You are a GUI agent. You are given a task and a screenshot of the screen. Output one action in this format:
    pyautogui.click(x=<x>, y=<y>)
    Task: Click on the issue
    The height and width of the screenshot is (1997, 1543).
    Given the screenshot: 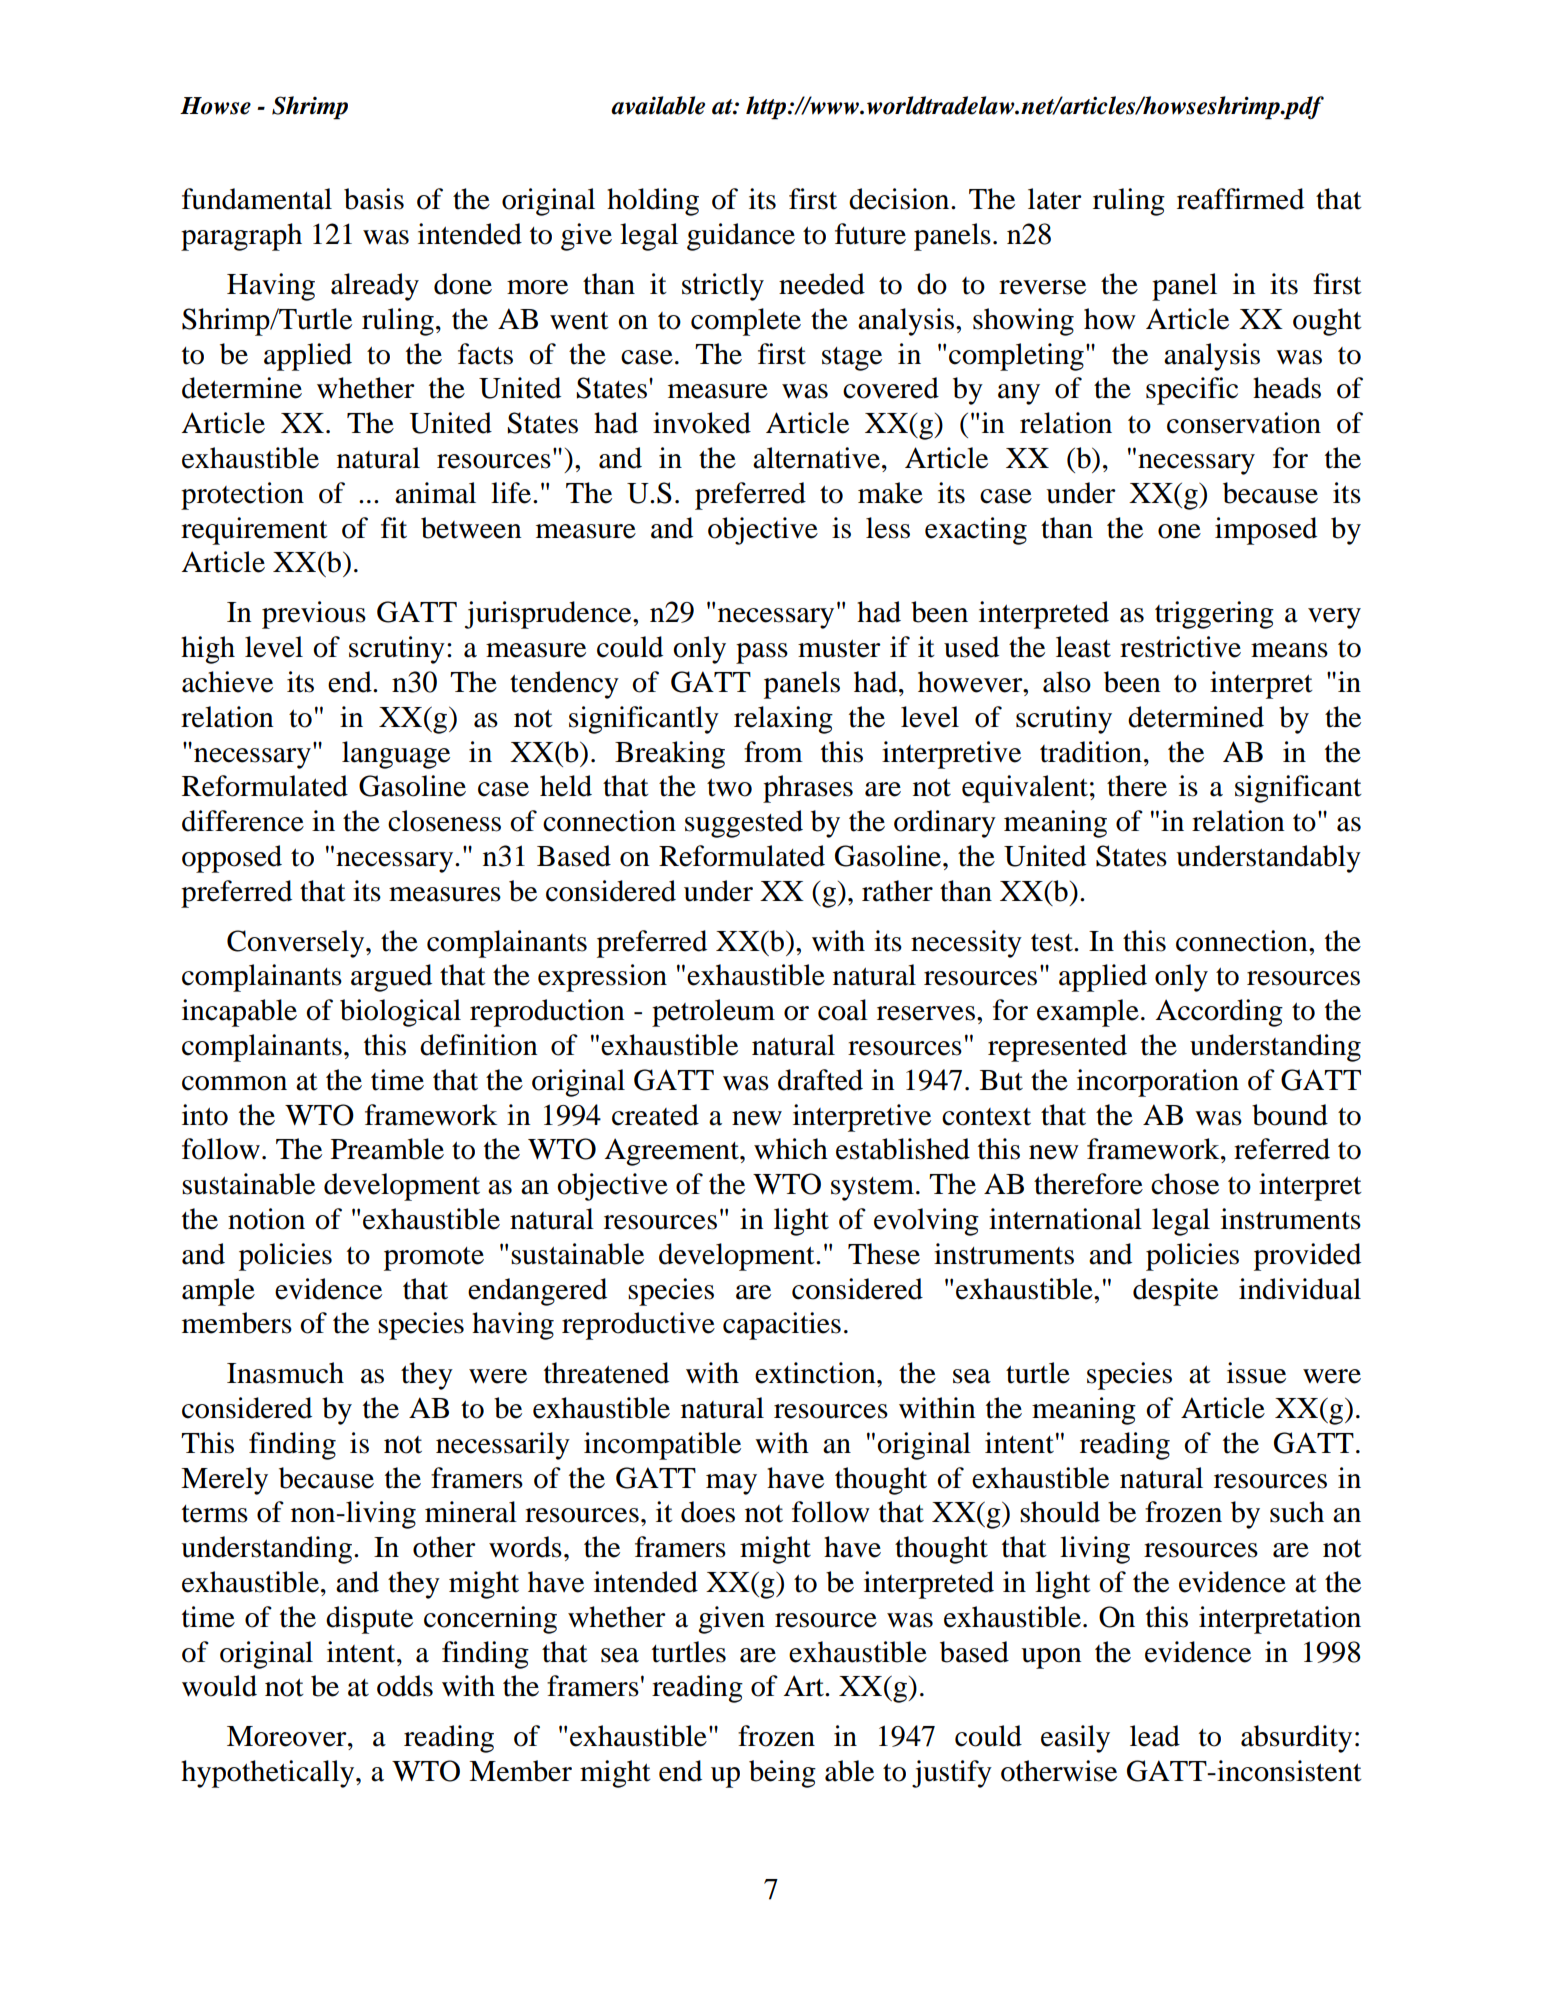 What is the action you would take?
    pyautogui.click(x=1256, y=1373)
